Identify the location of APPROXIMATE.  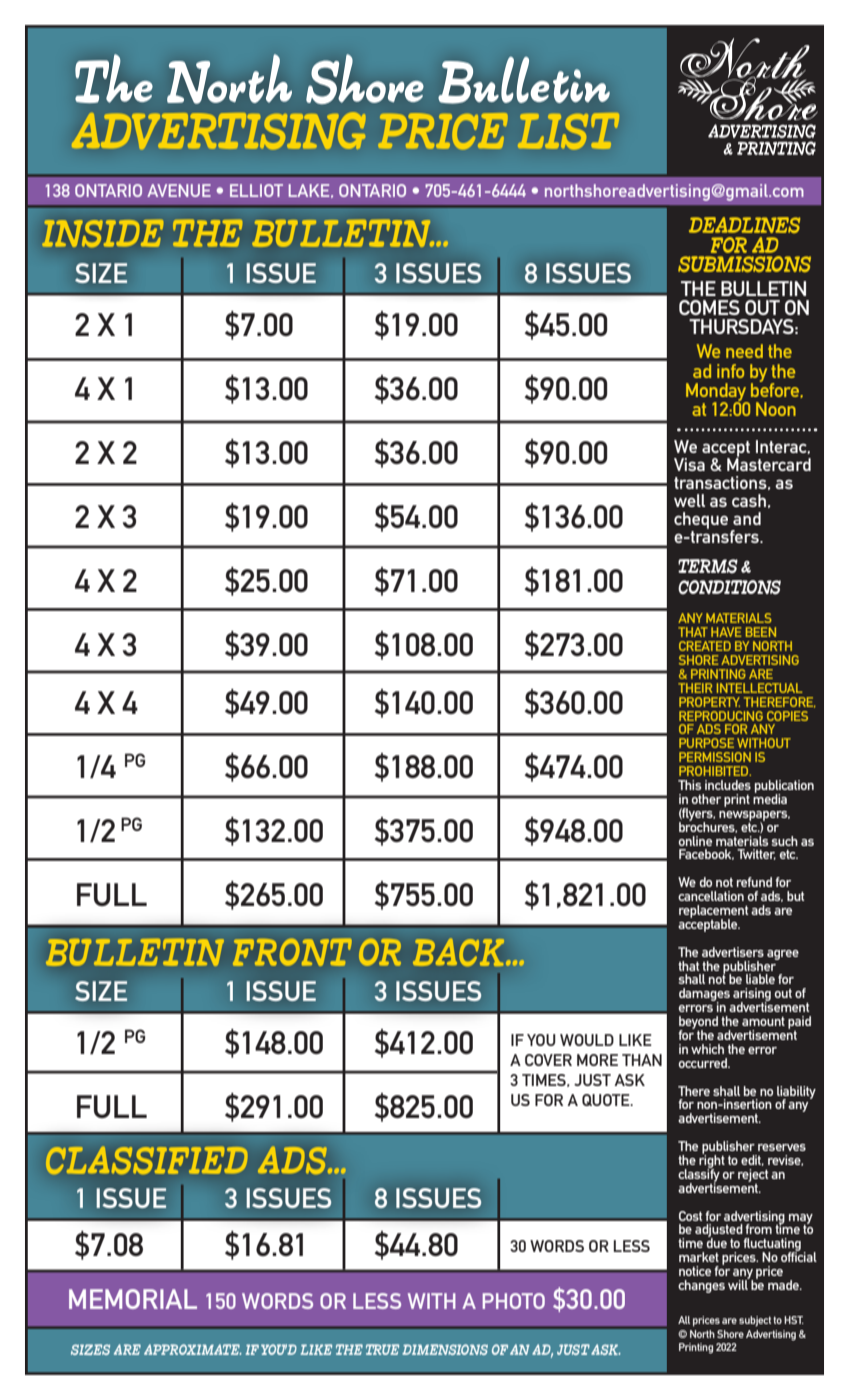
(193, 1349).
